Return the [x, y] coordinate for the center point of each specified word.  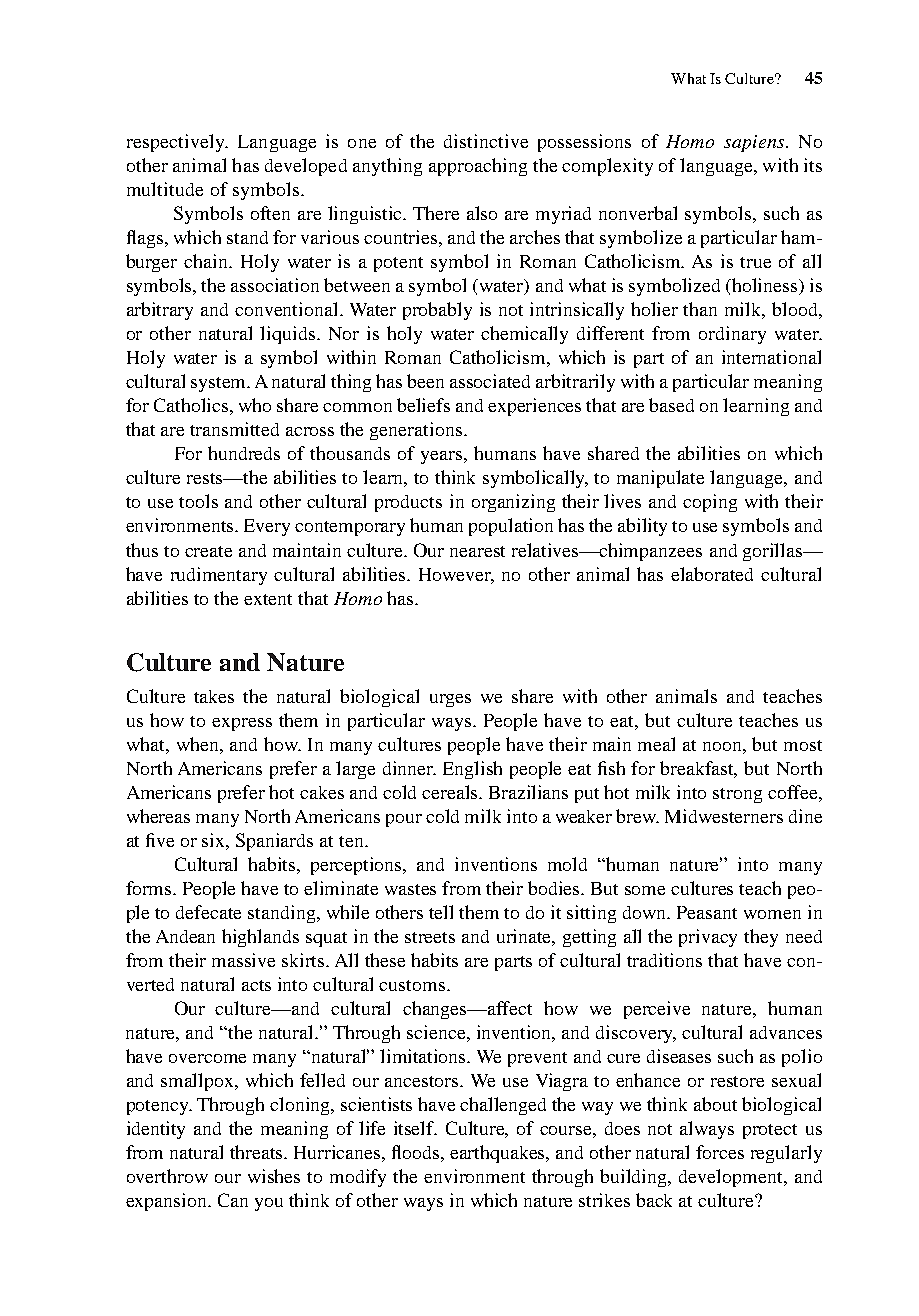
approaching [478, 167]
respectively [177, 143]
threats [258, 1152]
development [732, 1178]
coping [710, 503]
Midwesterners [724, 816]
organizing [513, 503]
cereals [451, 792]
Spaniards [274, 842]
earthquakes [499, 1154]
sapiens [755, 143]
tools [198, 501]
